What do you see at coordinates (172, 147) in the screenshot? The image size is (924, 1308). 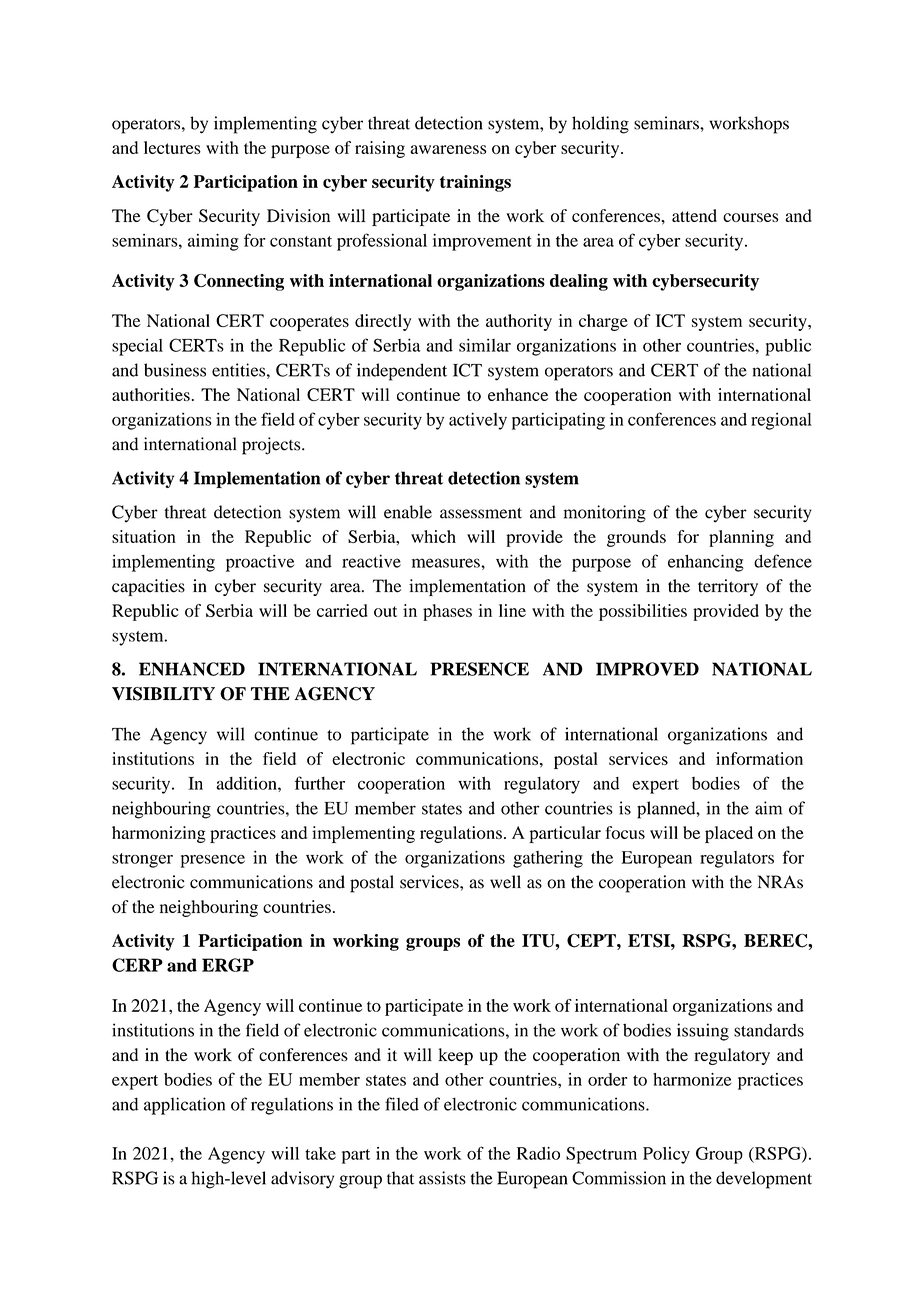 I see `lectures` at bounding box center [172, 147].
